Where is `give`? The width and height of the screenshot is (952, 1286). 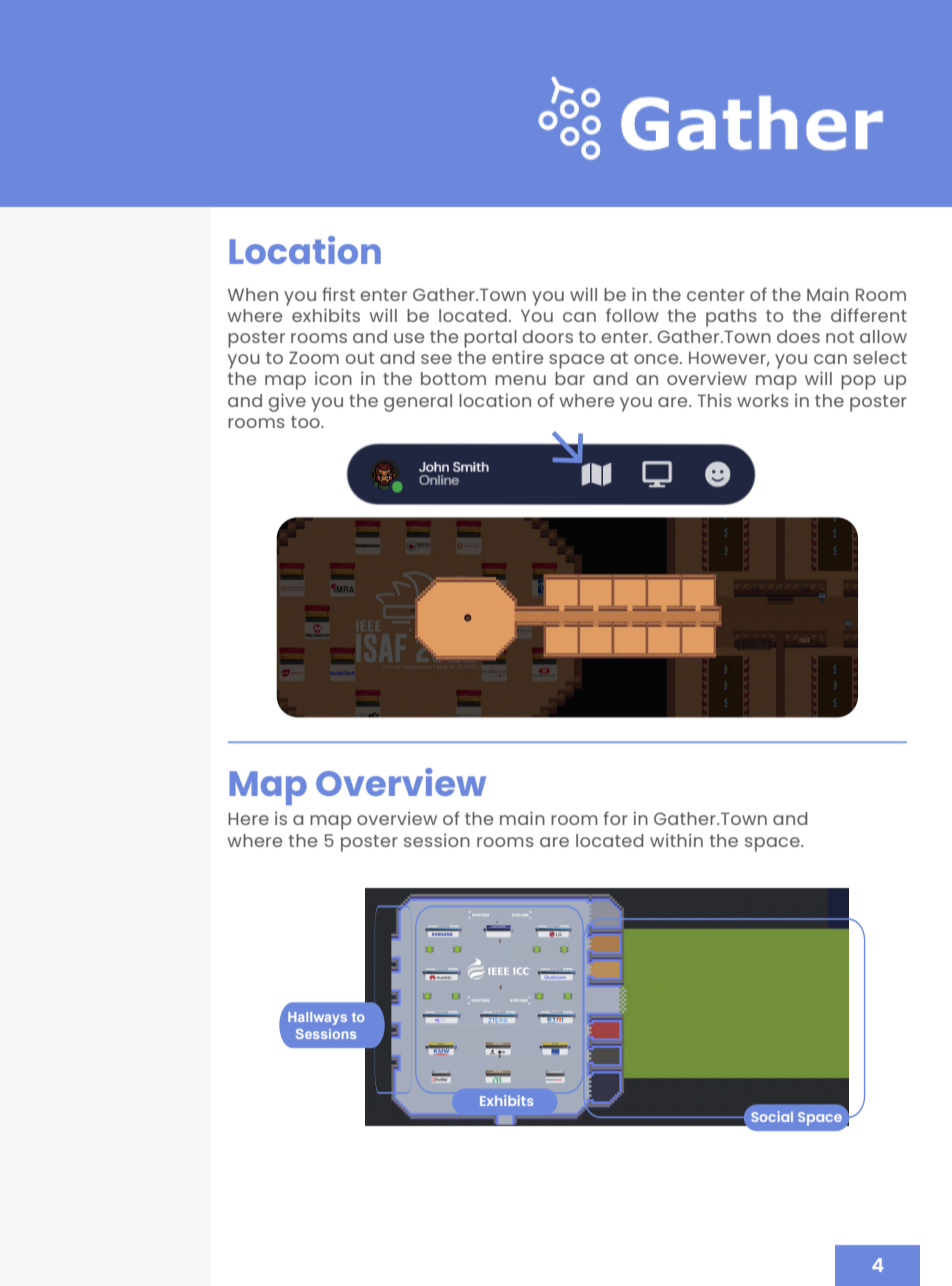 give is located at coordinates (287, 402).
